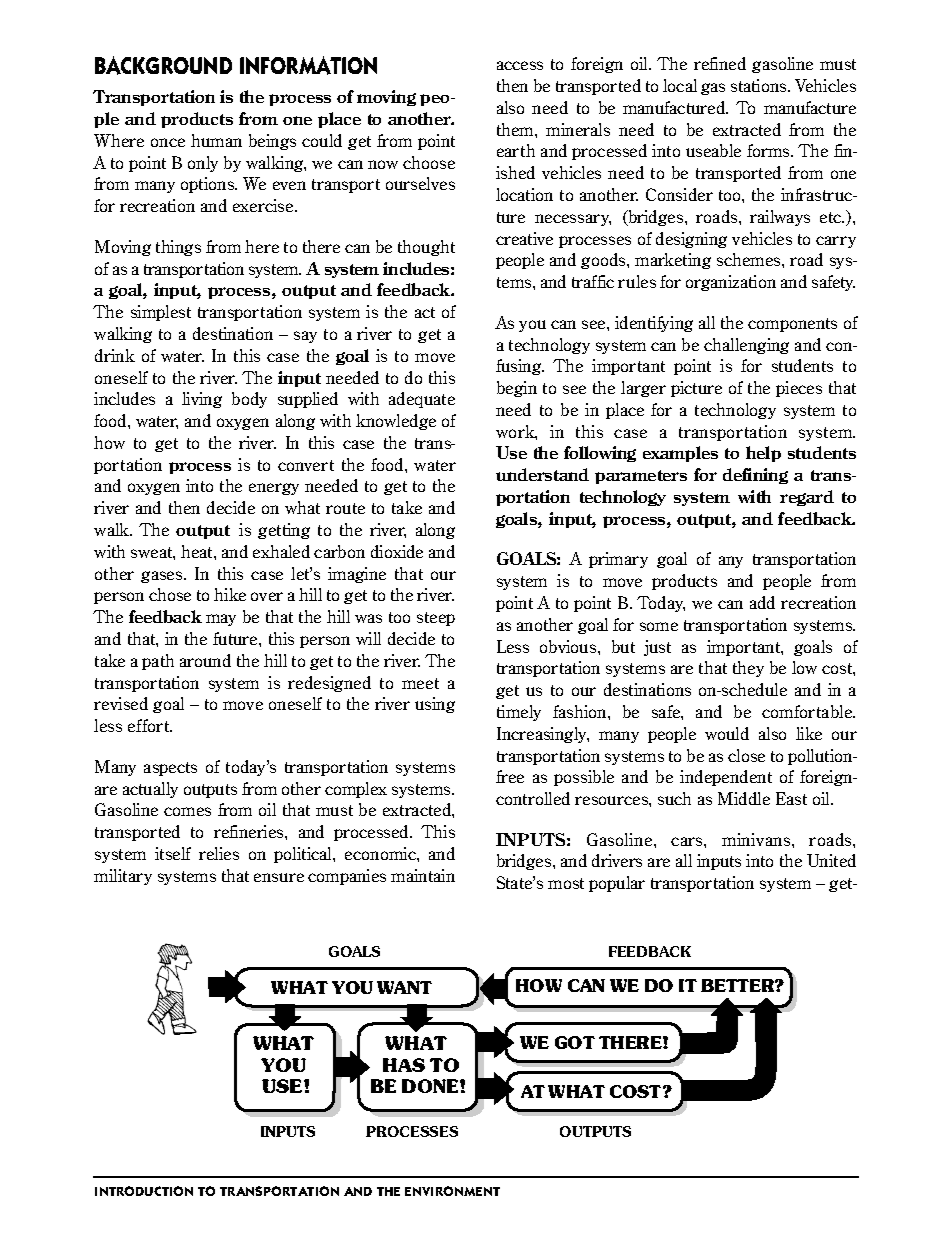  I want to click on stations, so click(760, 85).
